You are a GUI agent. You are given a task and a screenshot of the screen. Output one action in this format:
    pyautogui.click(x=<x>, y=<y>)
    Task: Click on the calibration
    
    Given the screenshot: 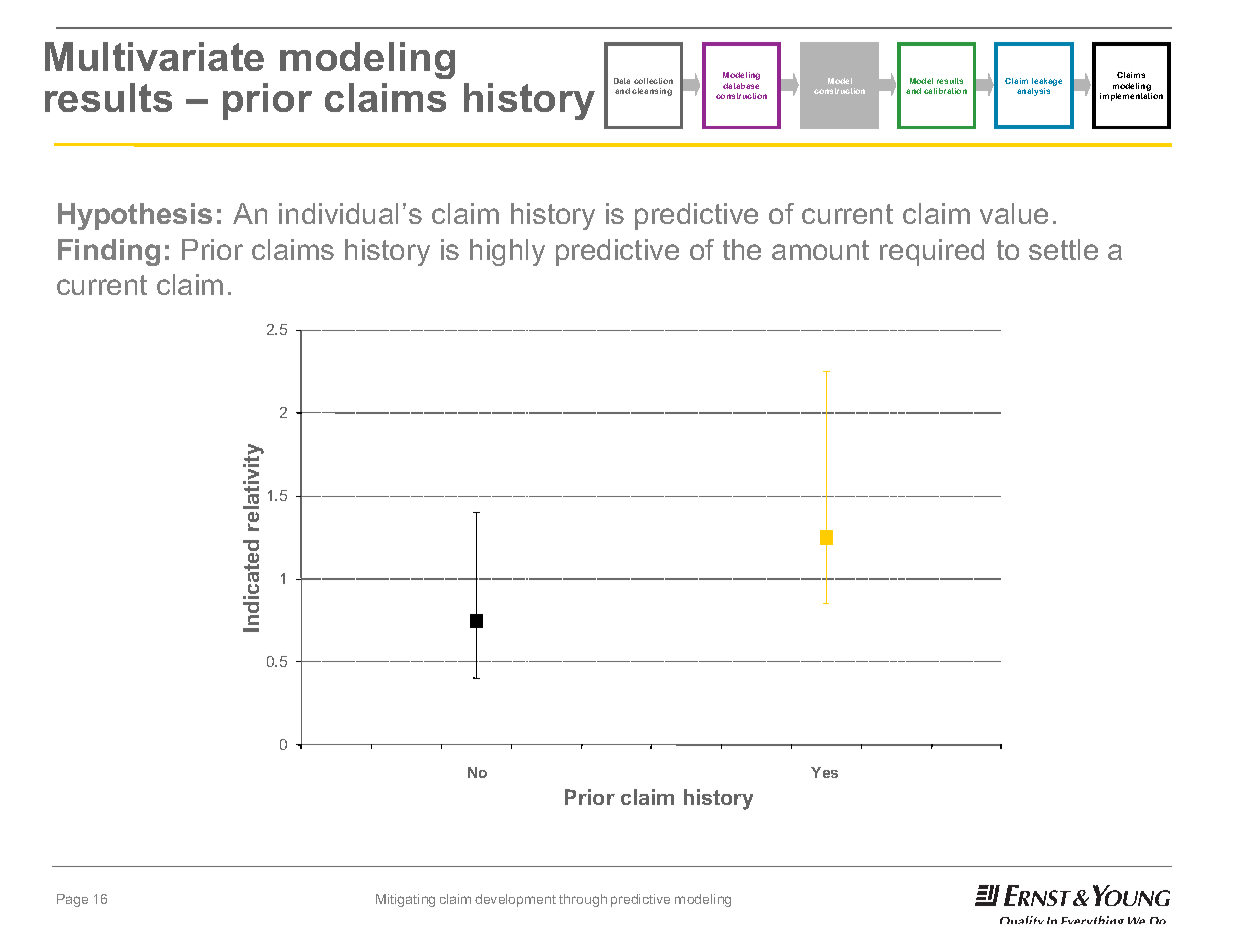 What is the action you would take?
    pyautogui.click(x=945, y=91)
